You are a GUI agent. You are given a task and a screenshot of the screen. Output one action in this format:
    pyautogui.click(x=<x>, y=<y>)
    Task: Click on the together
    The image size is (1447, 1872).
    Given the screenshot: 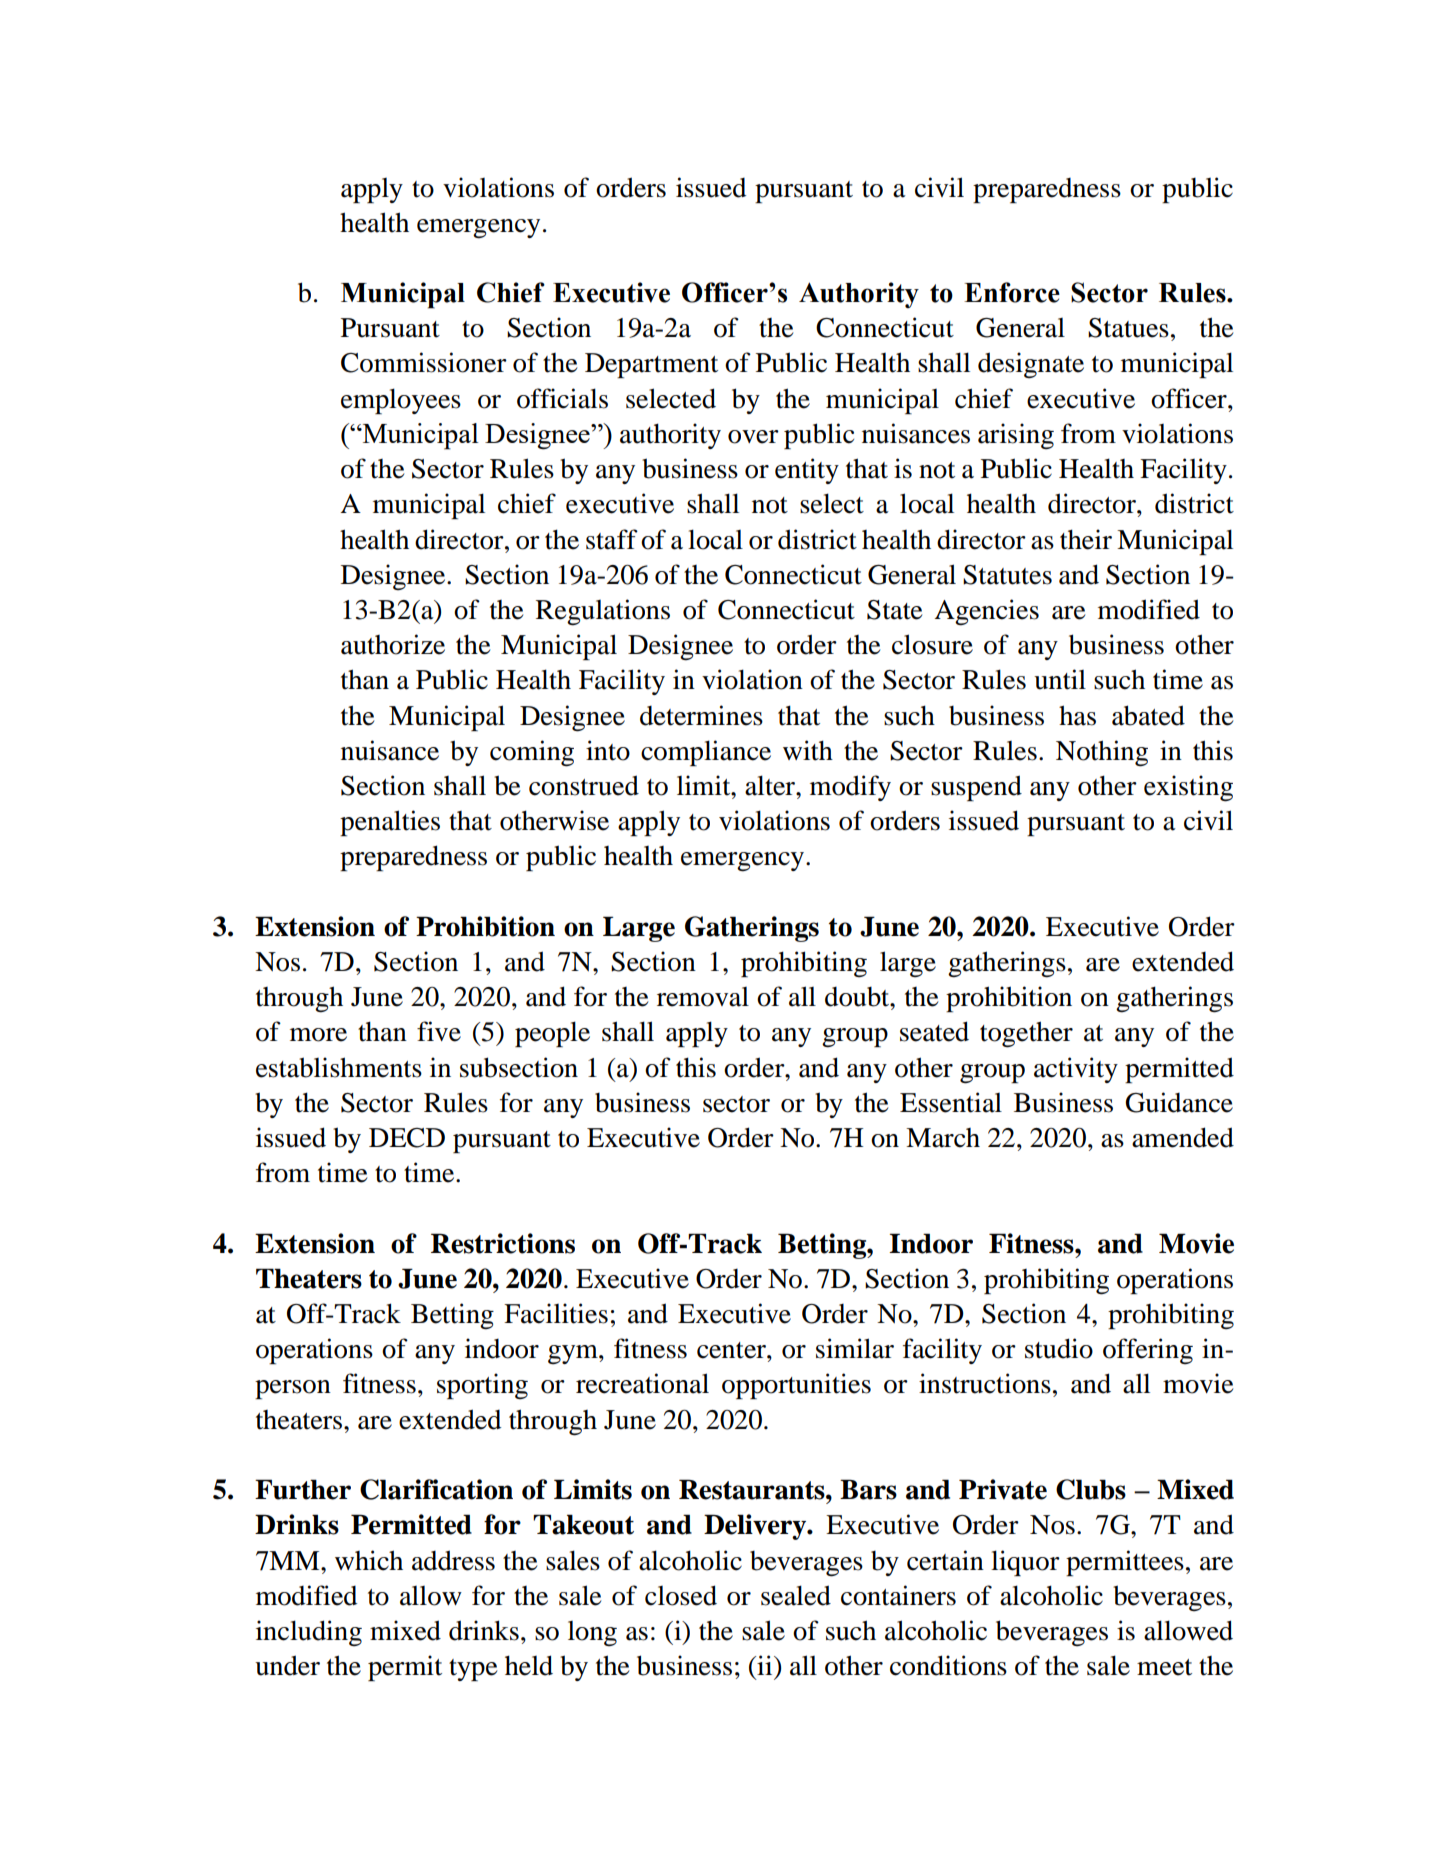 What is the action you would take?
    pyautogui.click(x=1026, y=1034)
